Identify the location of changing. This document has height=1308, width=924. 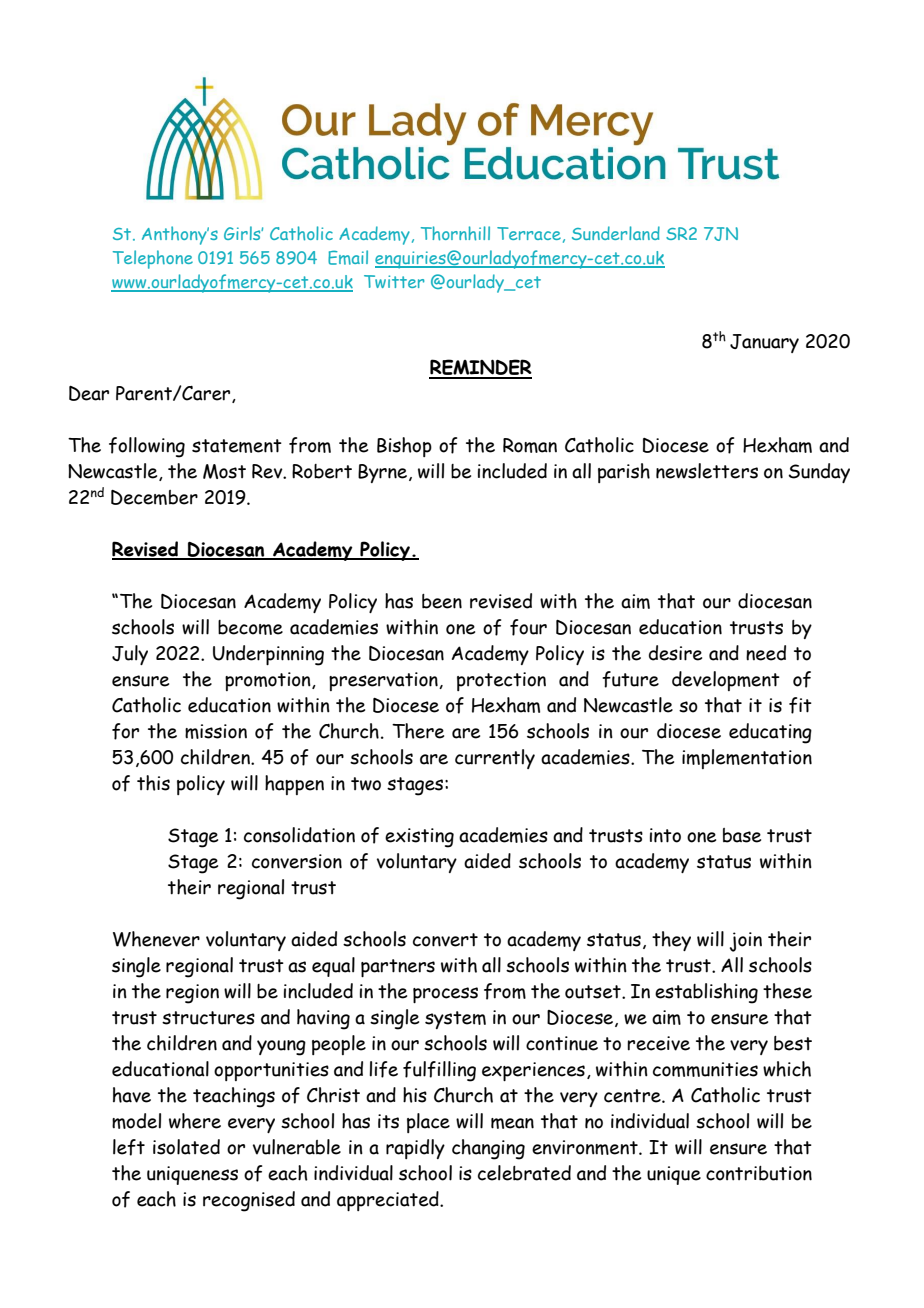
(488, 1149).
